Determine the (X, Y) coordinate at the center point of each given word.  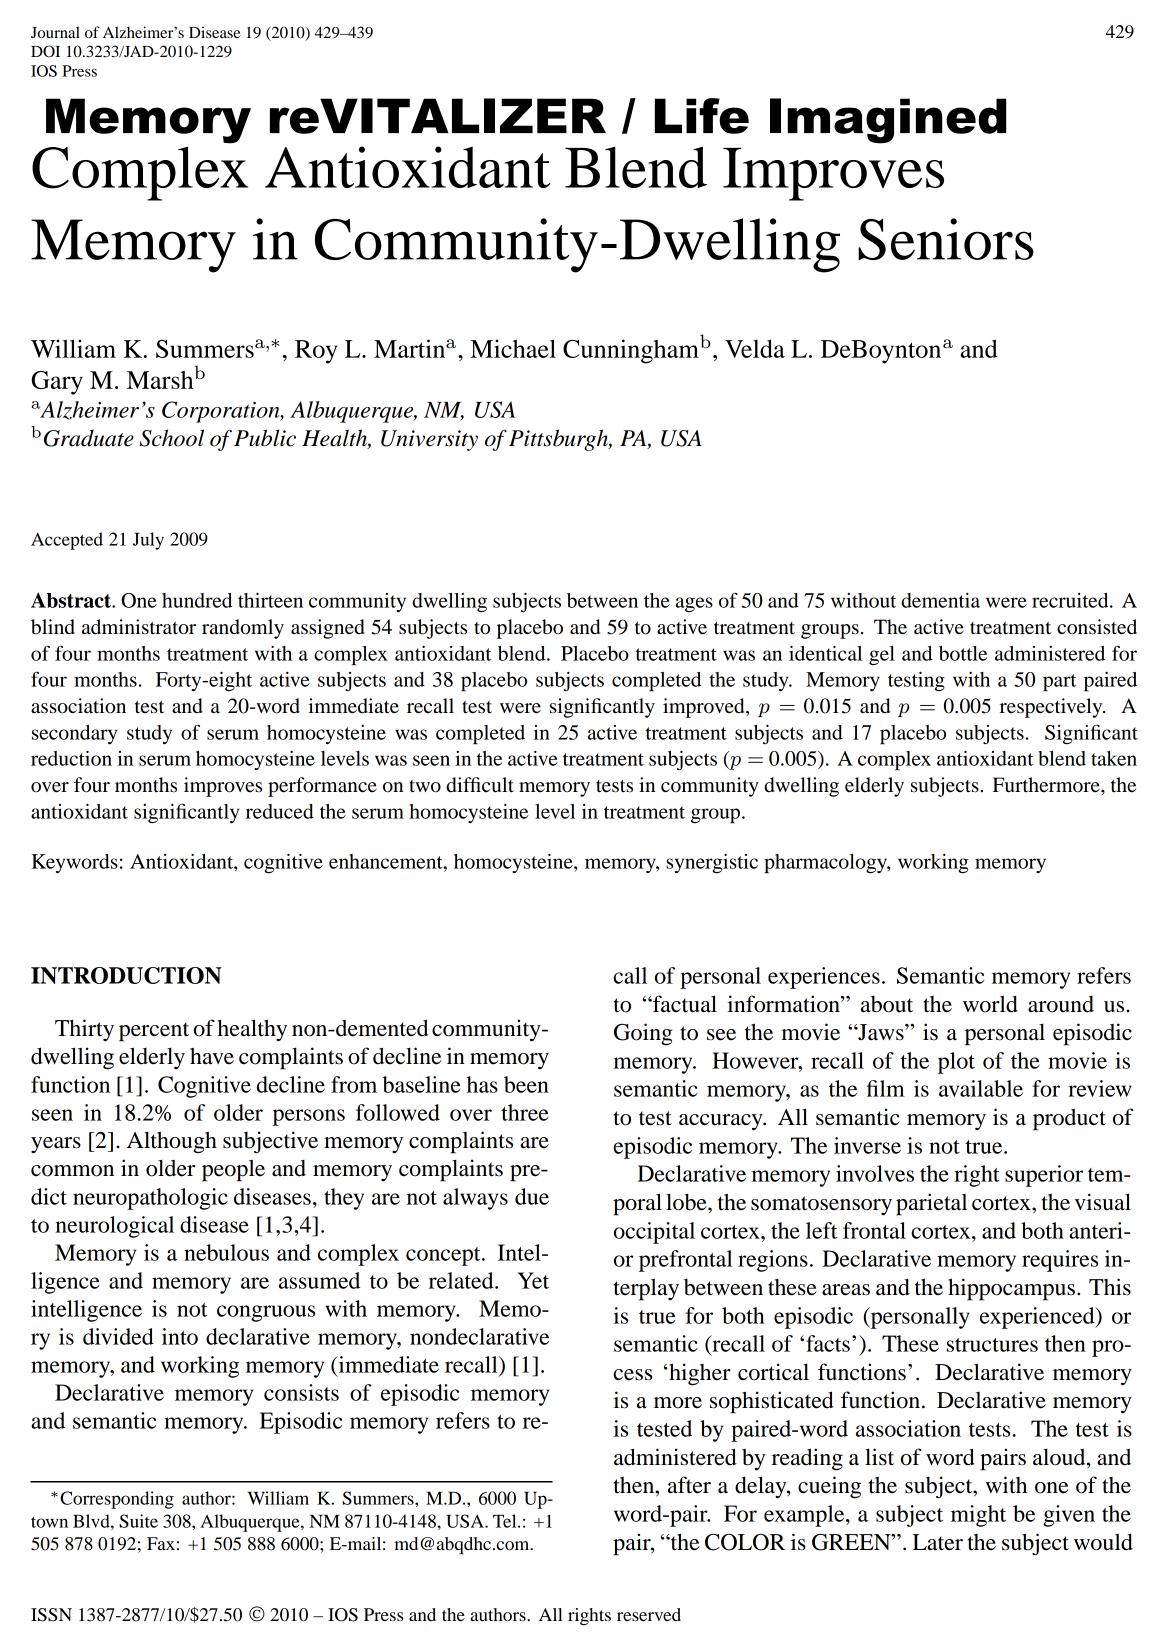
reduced (280, 811)
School (172, 438)
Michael (513, 348)
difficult (480, 785)
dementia (940, 600)
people (233, 1170)
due (532, 1196)
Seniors (946, 239)
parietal (931, 1204)
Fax (161, 1543)
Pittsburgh (559, 440)
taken (1114, 758)
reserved (649, 1614)
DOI (45, 51)
